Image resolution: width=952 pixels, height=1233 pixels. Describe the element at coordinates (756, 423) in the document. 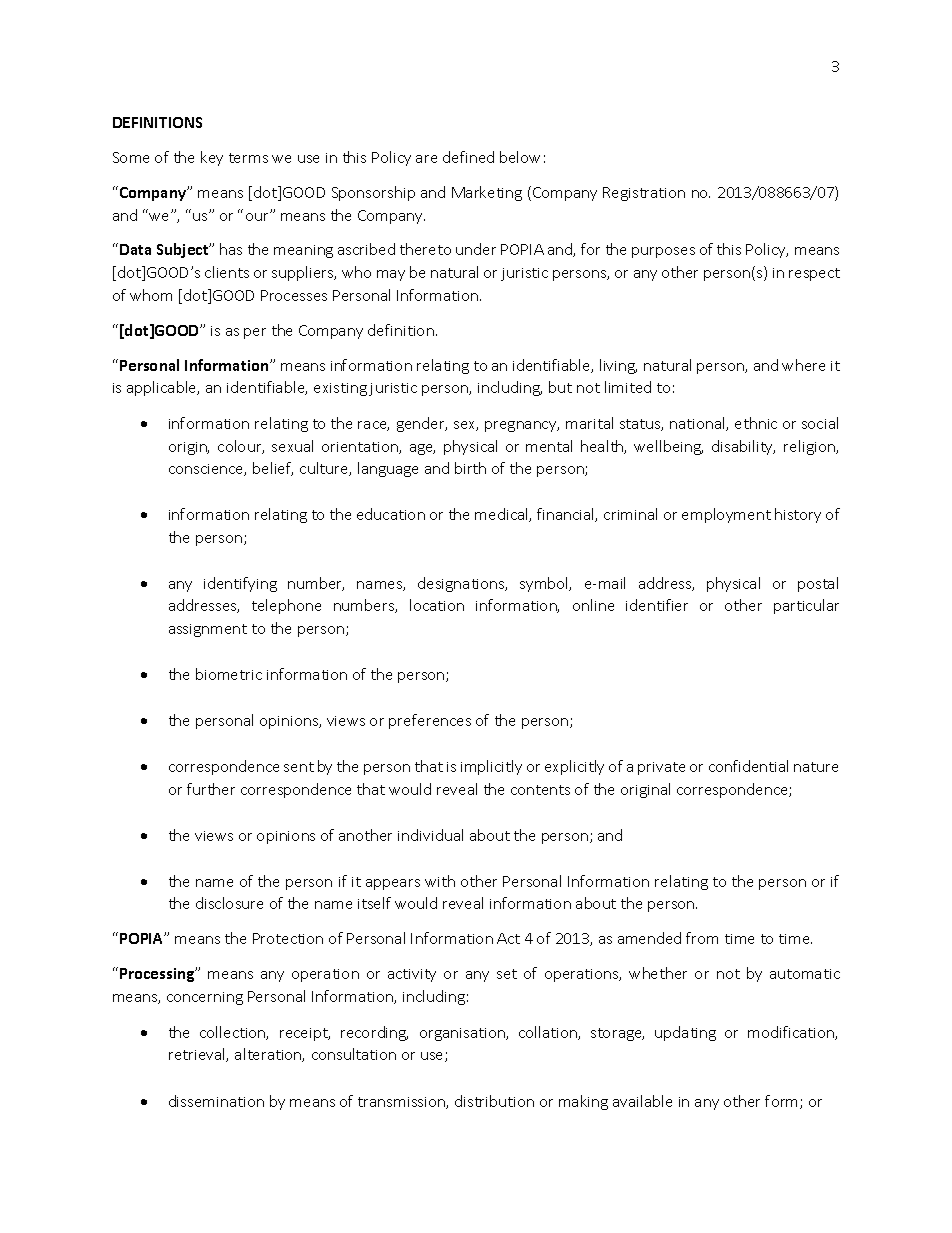

I see `ethnic` at that location.
